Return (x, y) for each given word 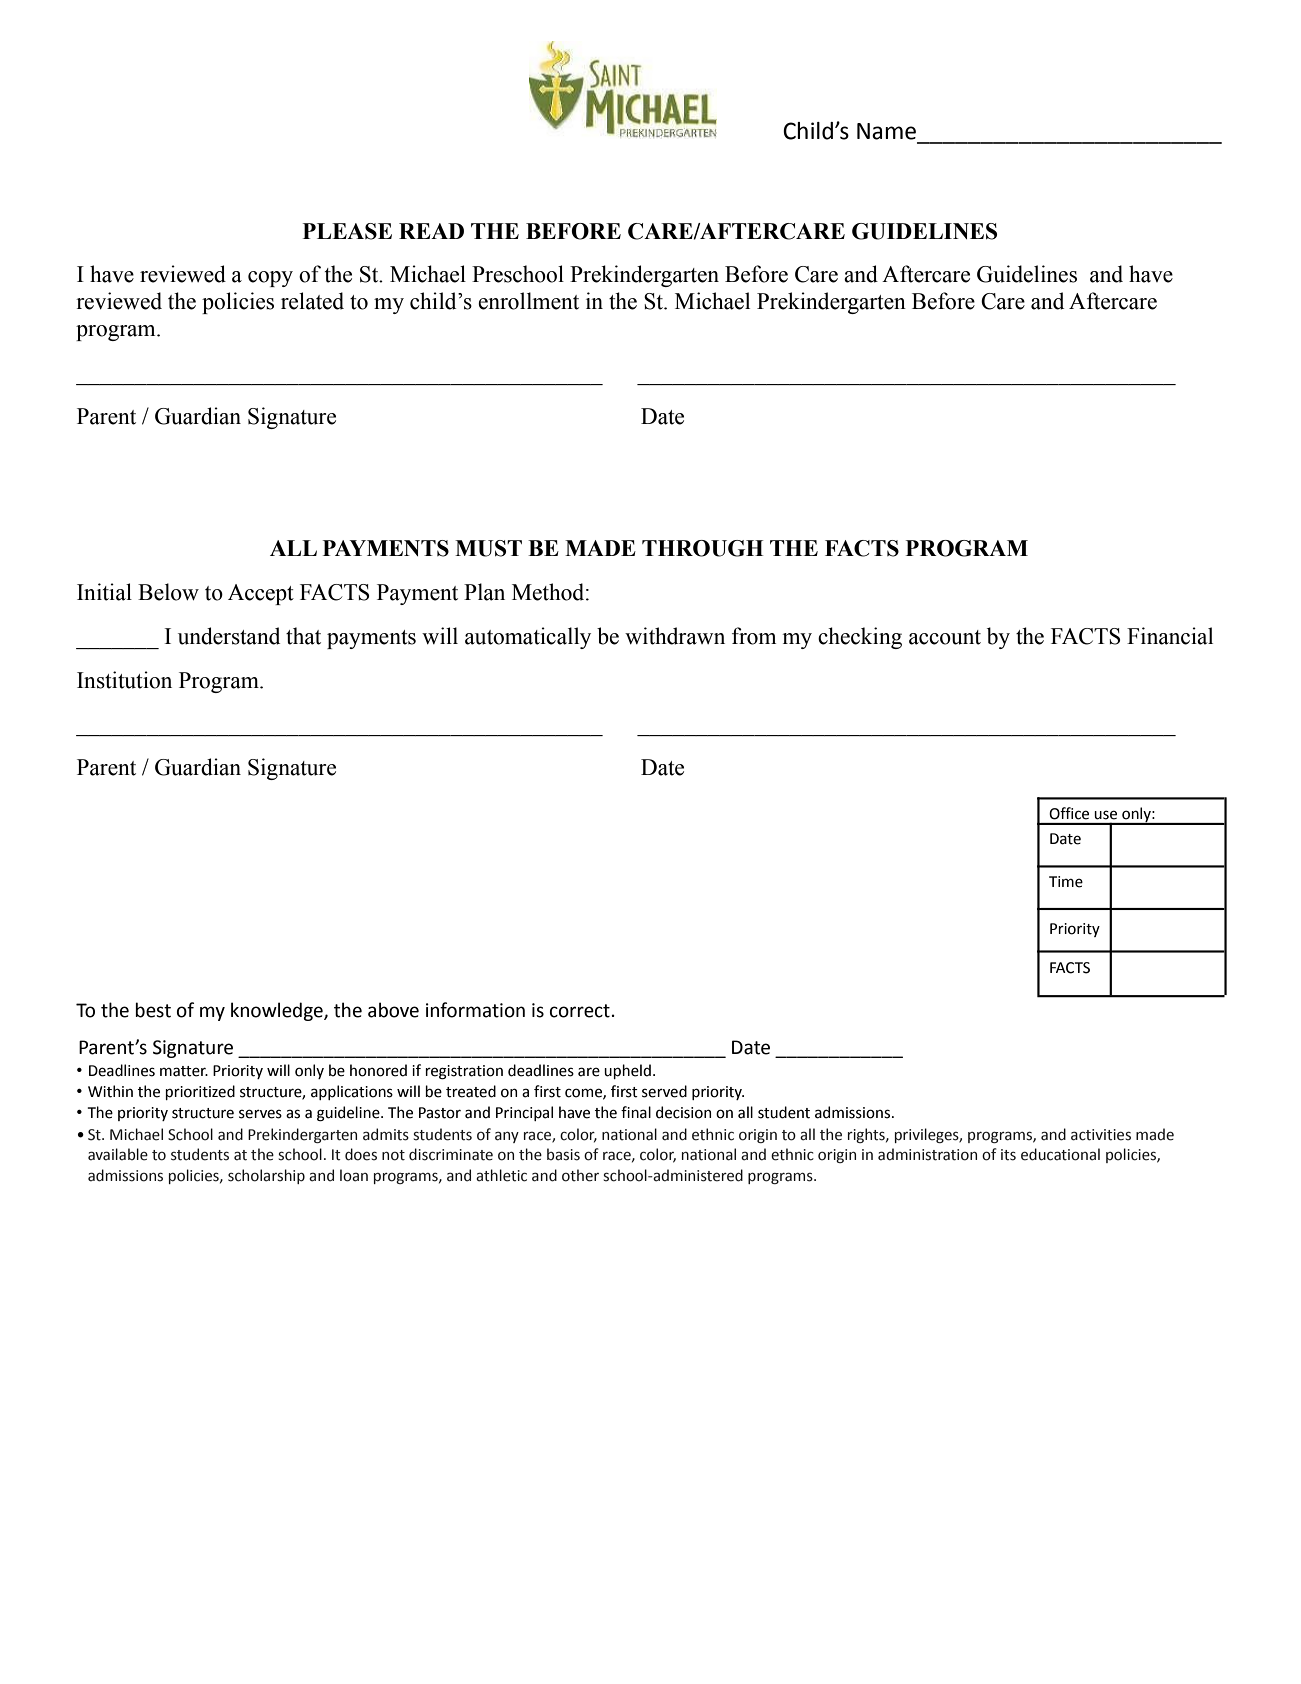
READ (431, 231)
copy (270, 279)
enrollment (528, 301)
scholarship (266, 1176)
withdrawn (675, 636)
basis (563, 1154)
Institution (124, 680)
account (945, 637)
